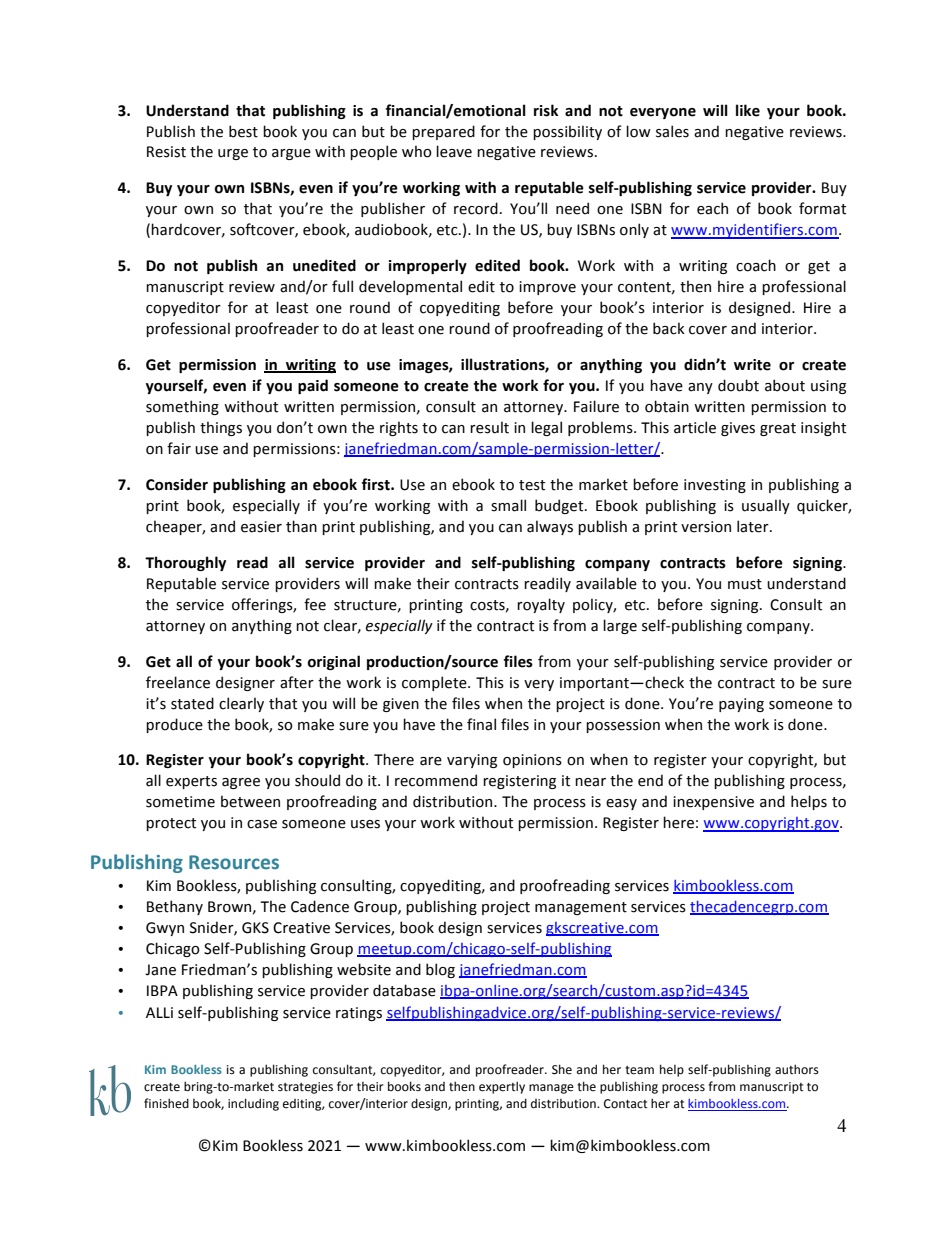  What do you see at coordinates (502, 1087) in the image?
I see `expertly` at bounding box center [502, 1087].
